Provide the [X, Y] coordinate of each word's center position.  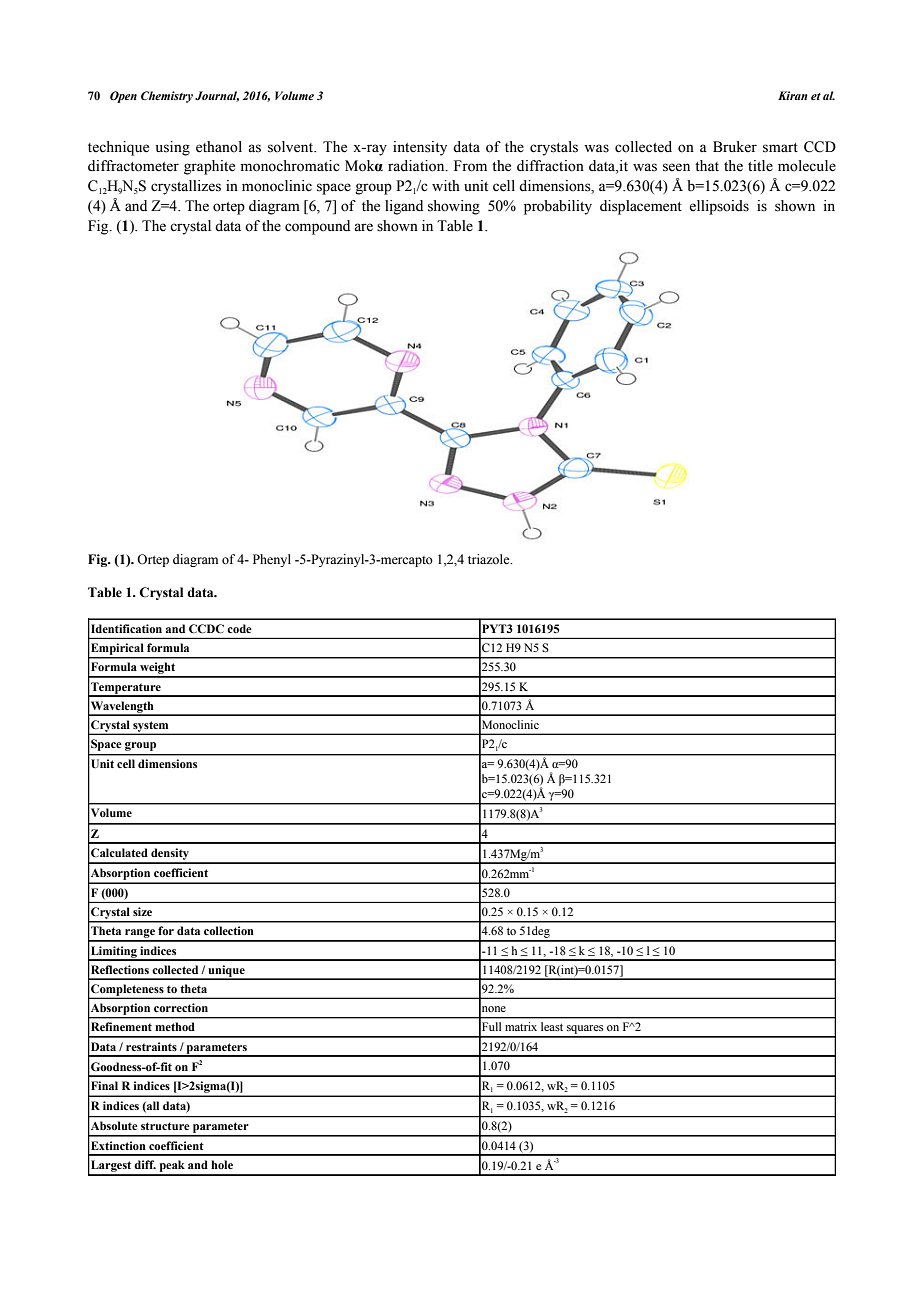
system [151, 727]
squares [585, 1031]
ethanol [219, 147]
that [707, 165]
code [239, 628]
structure [165, 1126]
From [470, 166]
